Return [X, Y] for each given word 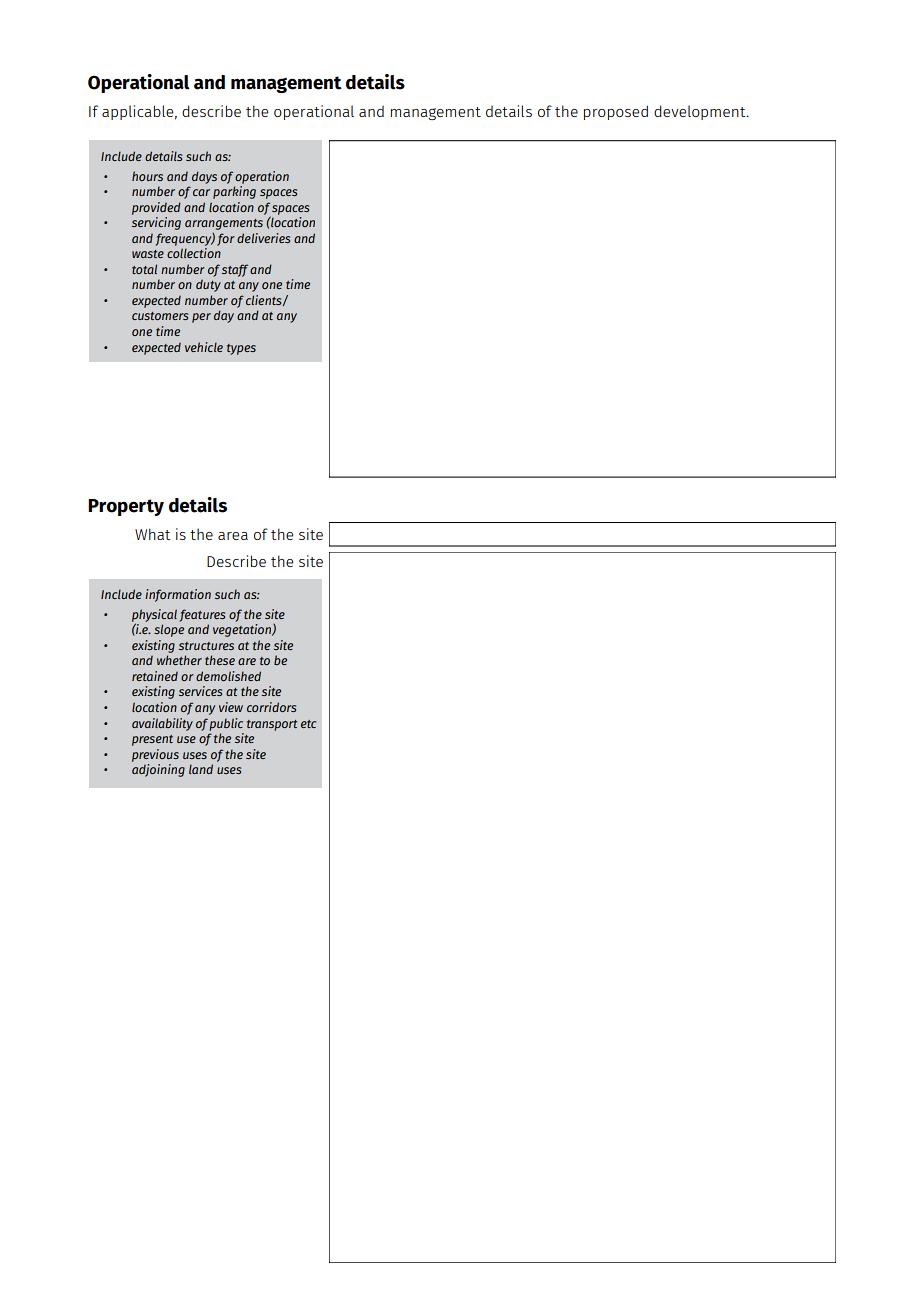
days [204, 177]
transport [272, 725]
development [701, 112]
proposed [616, 112]
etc [308, 724]
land [201, 769]
